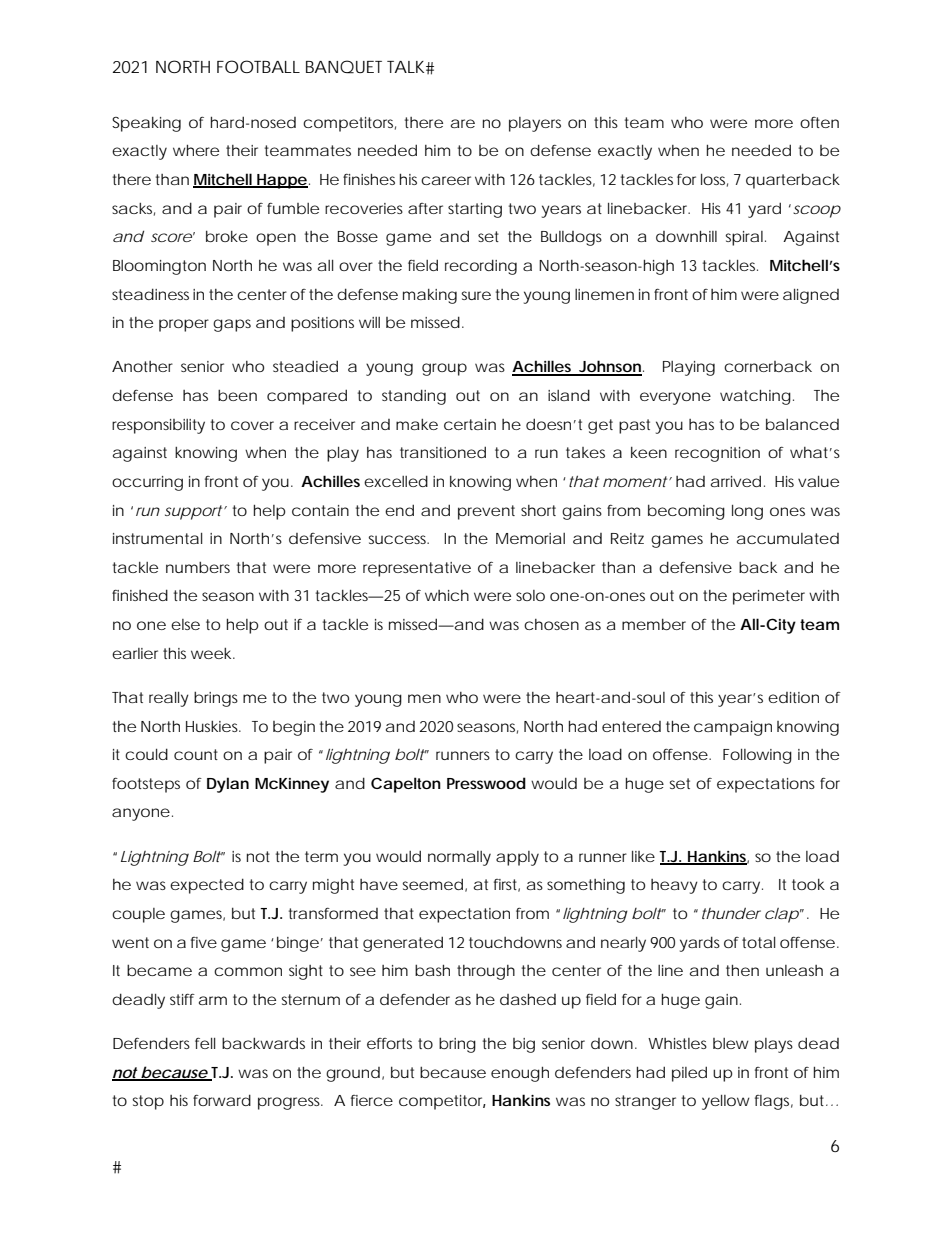 The height and width of the document is (1233, 952). I want to click on normally, so click(459, 858).
